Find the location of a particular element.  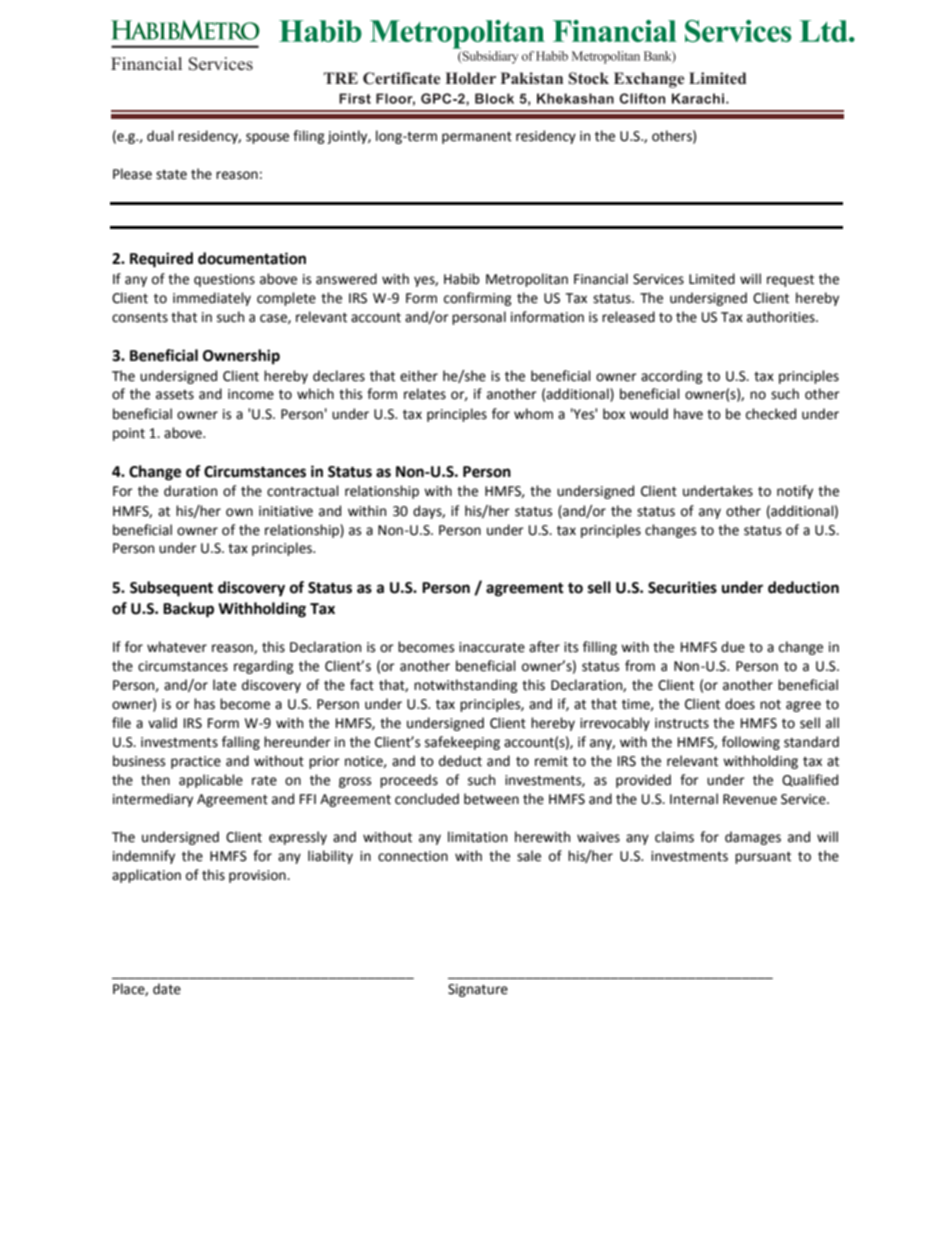

duration is located at coordinates (190, 491).
